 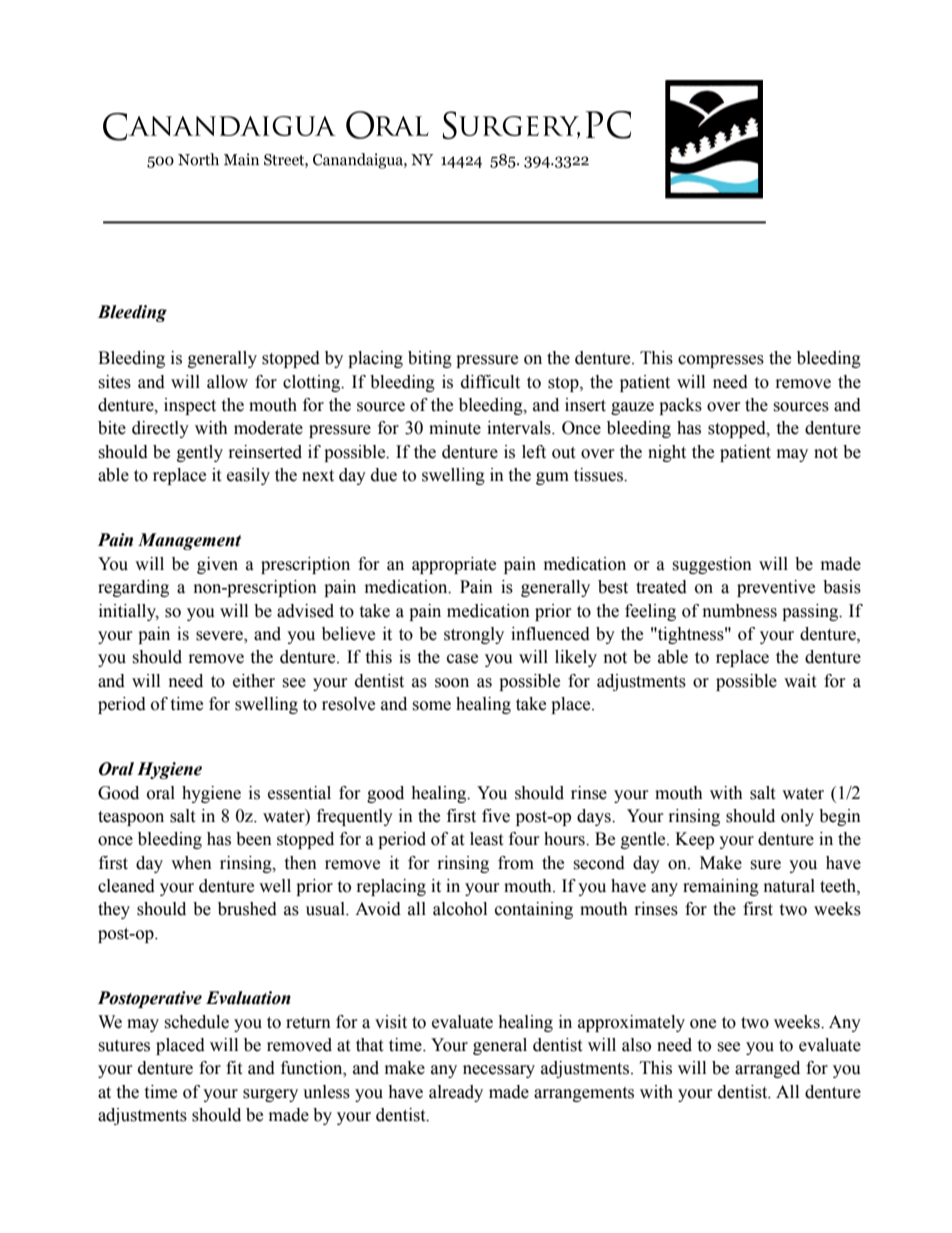 I want to click on compresses, so click(x=721, y=361).
